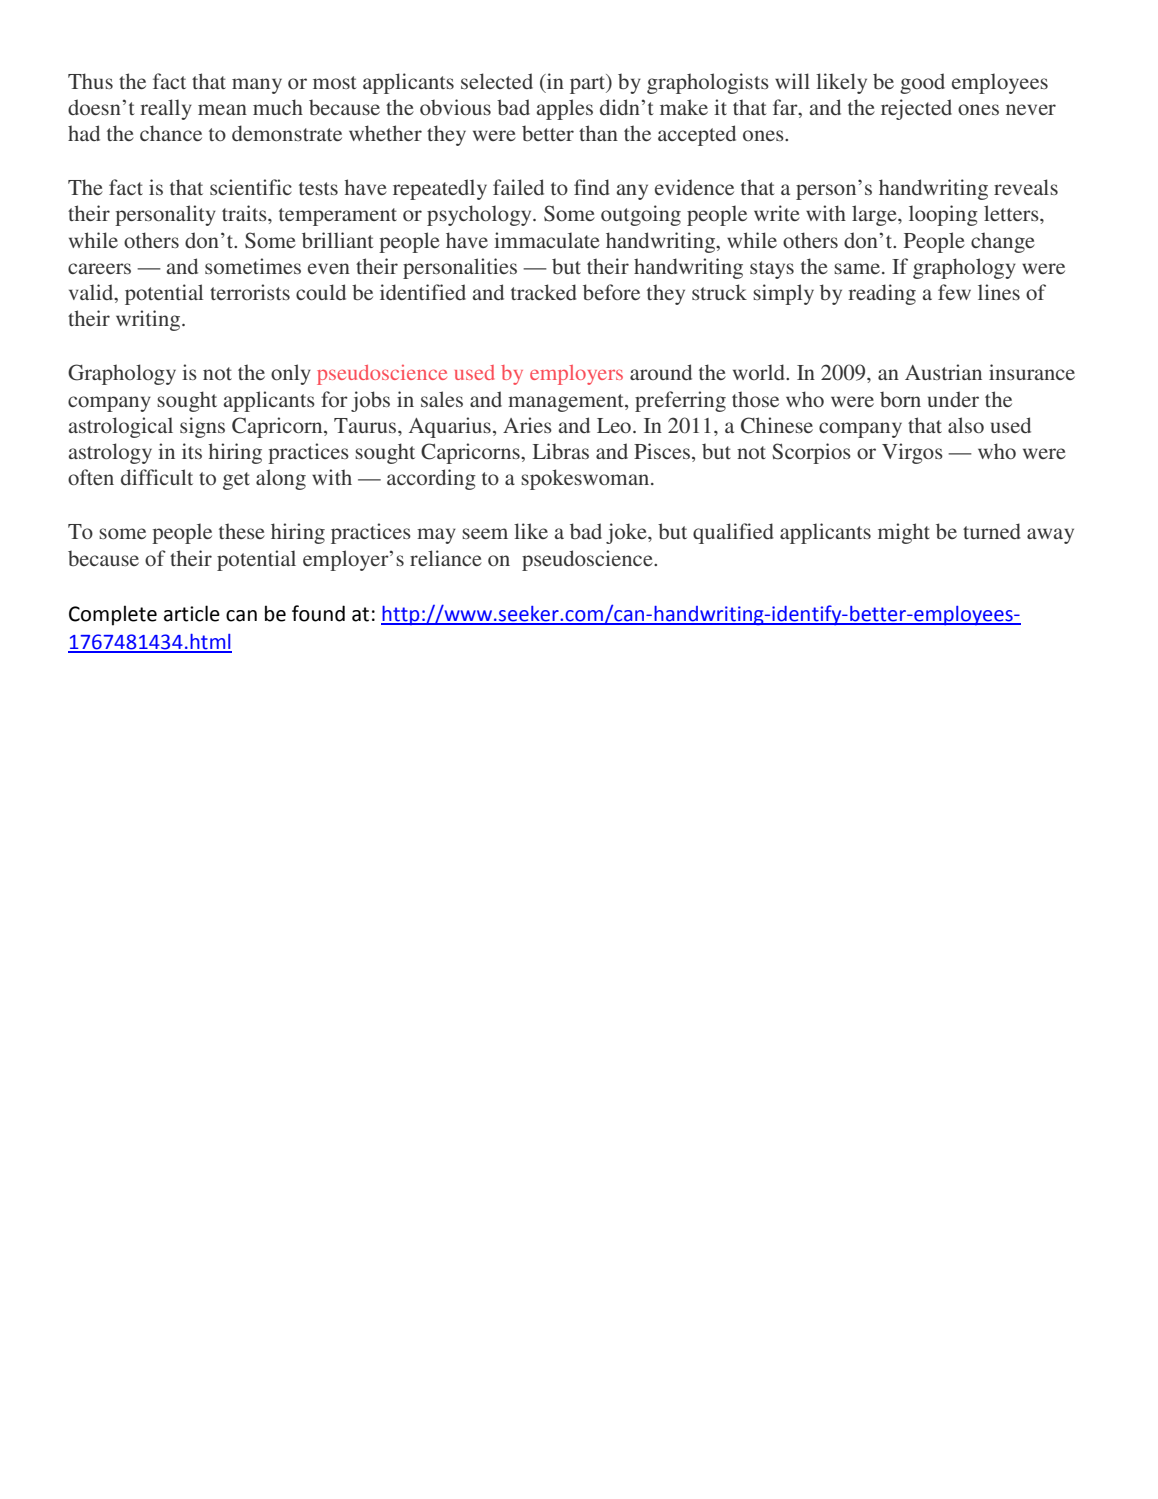  Describe the element at coordinates (245, 213) in the image. I see `traits` at that location.
